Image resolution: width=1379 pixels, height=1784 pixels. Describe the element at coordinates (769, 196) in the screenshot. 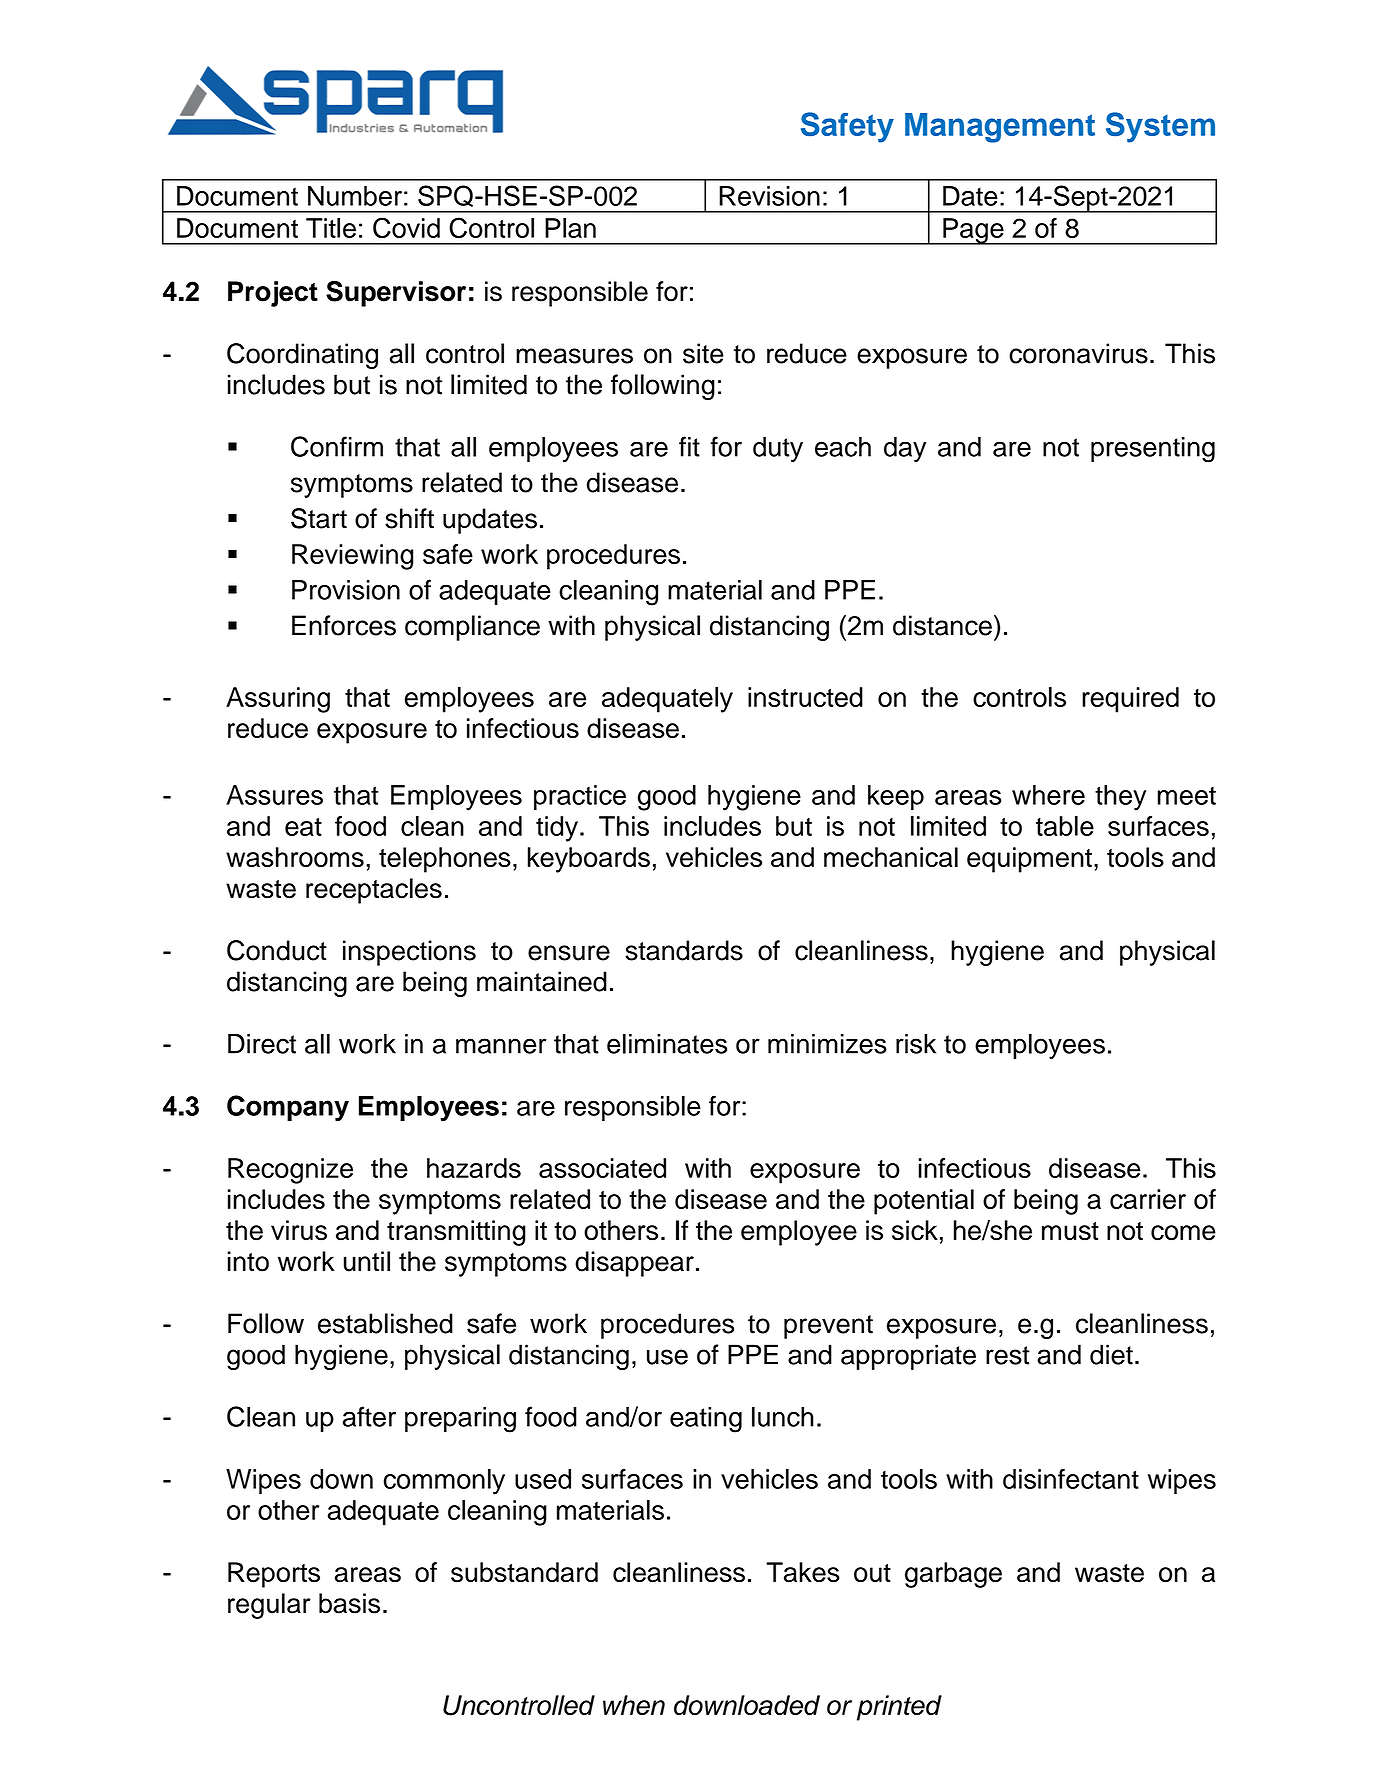

I see `Revision` at that location.
